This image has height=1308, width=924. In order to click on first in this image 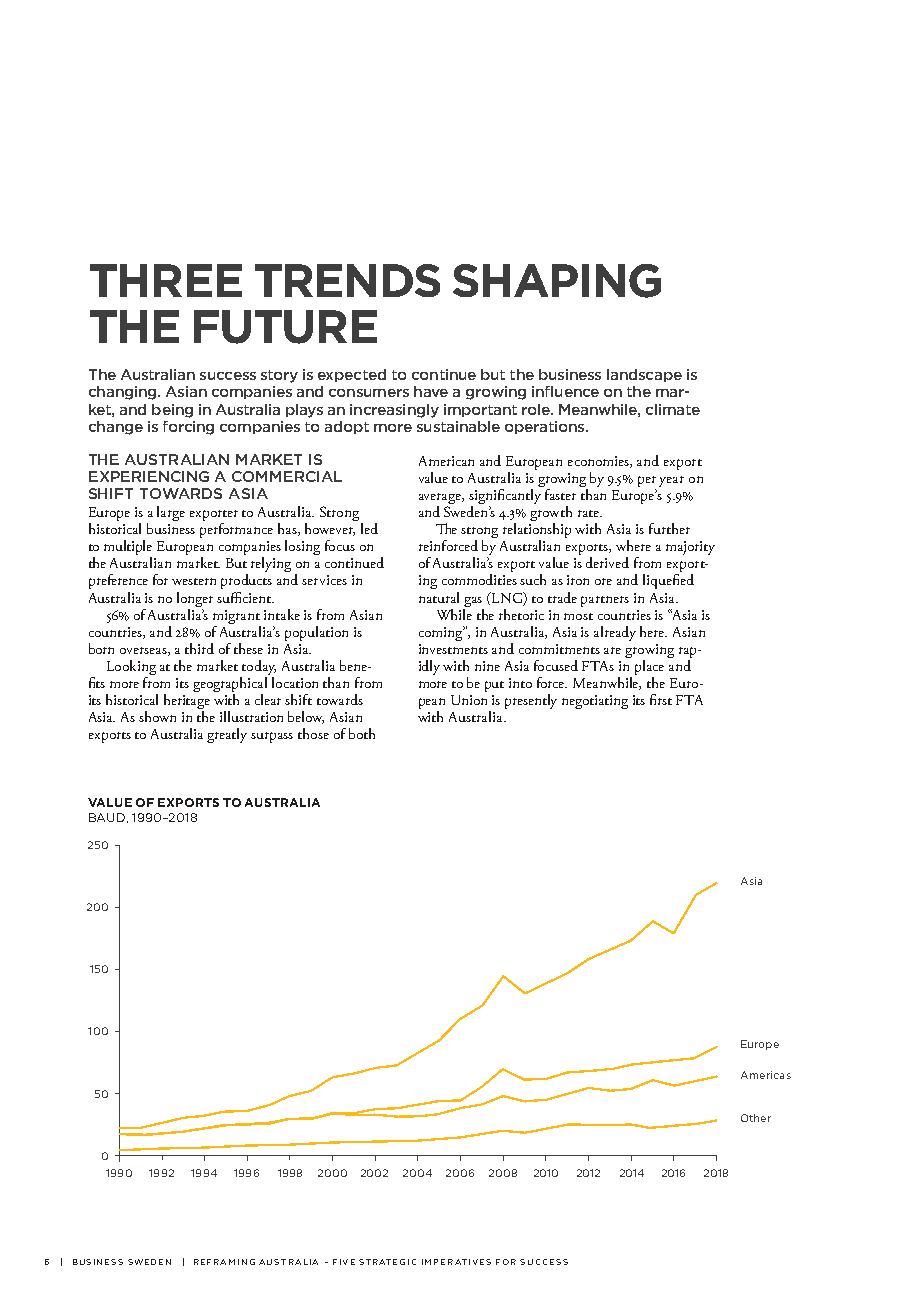, I will do `click(661, 699)`.
